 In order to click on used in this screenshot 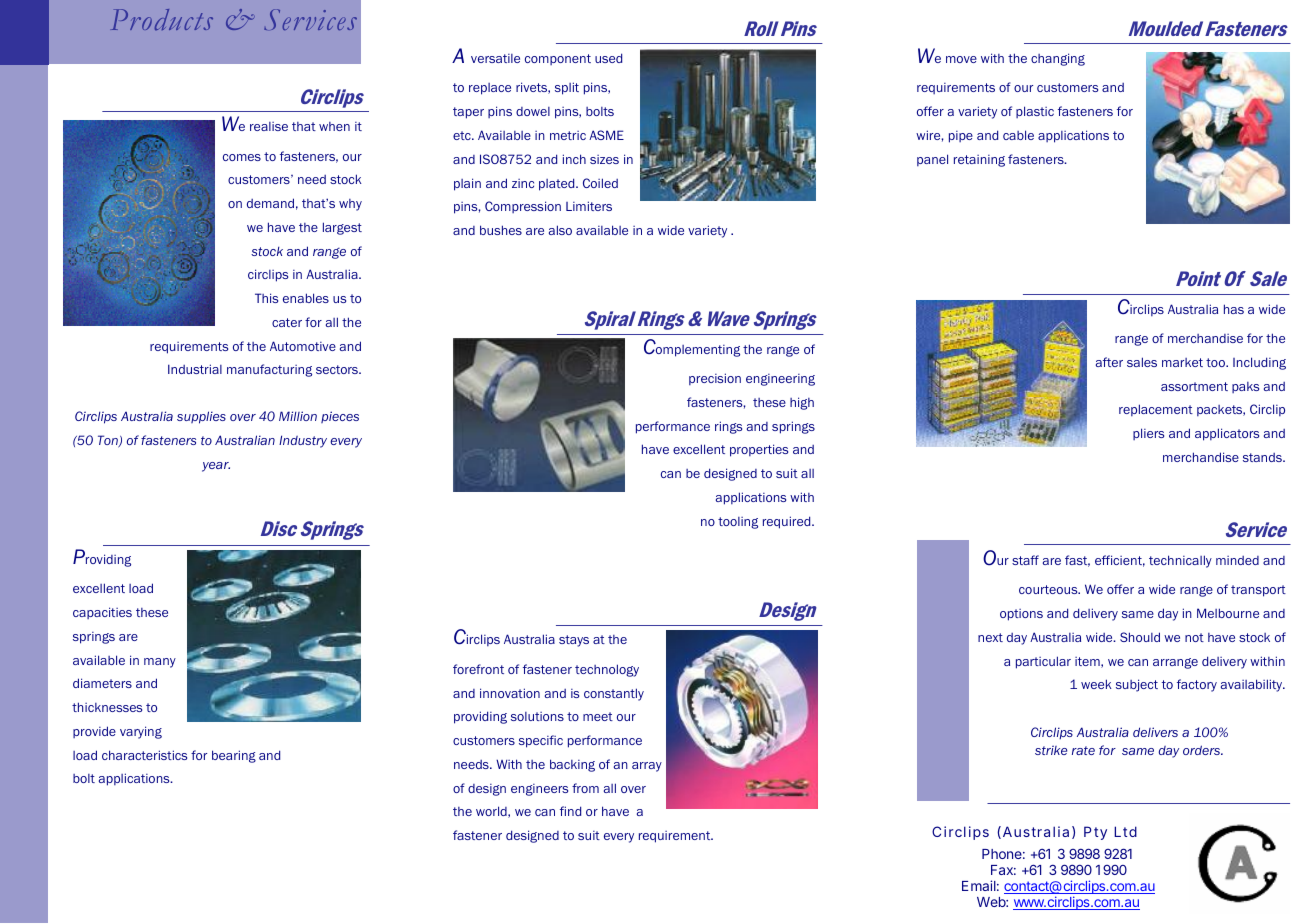, I will do `click(608, 58)`.
